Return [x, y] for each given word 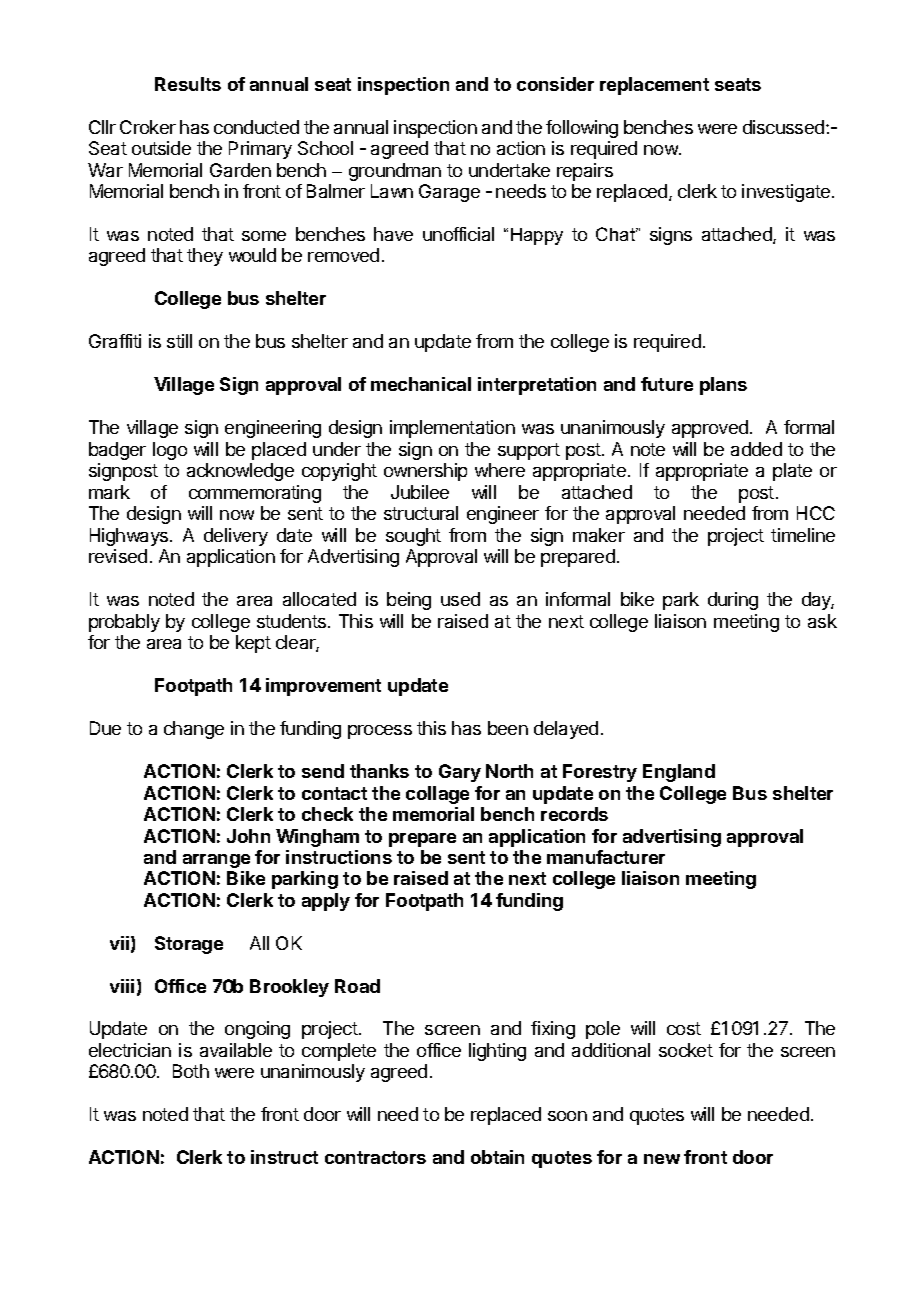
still [179, 341]
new [662, 1159]
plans [723, 386]
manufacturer [606, 857]
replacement [654, 86]
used [460, 599]
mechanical [421, 384]
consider [555, 84]
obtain [497, 1157]
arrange [216, 861]
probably [124, 623]
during [733, 601]
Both [191, 1071]
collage [437, 795]
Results [188, 84]
